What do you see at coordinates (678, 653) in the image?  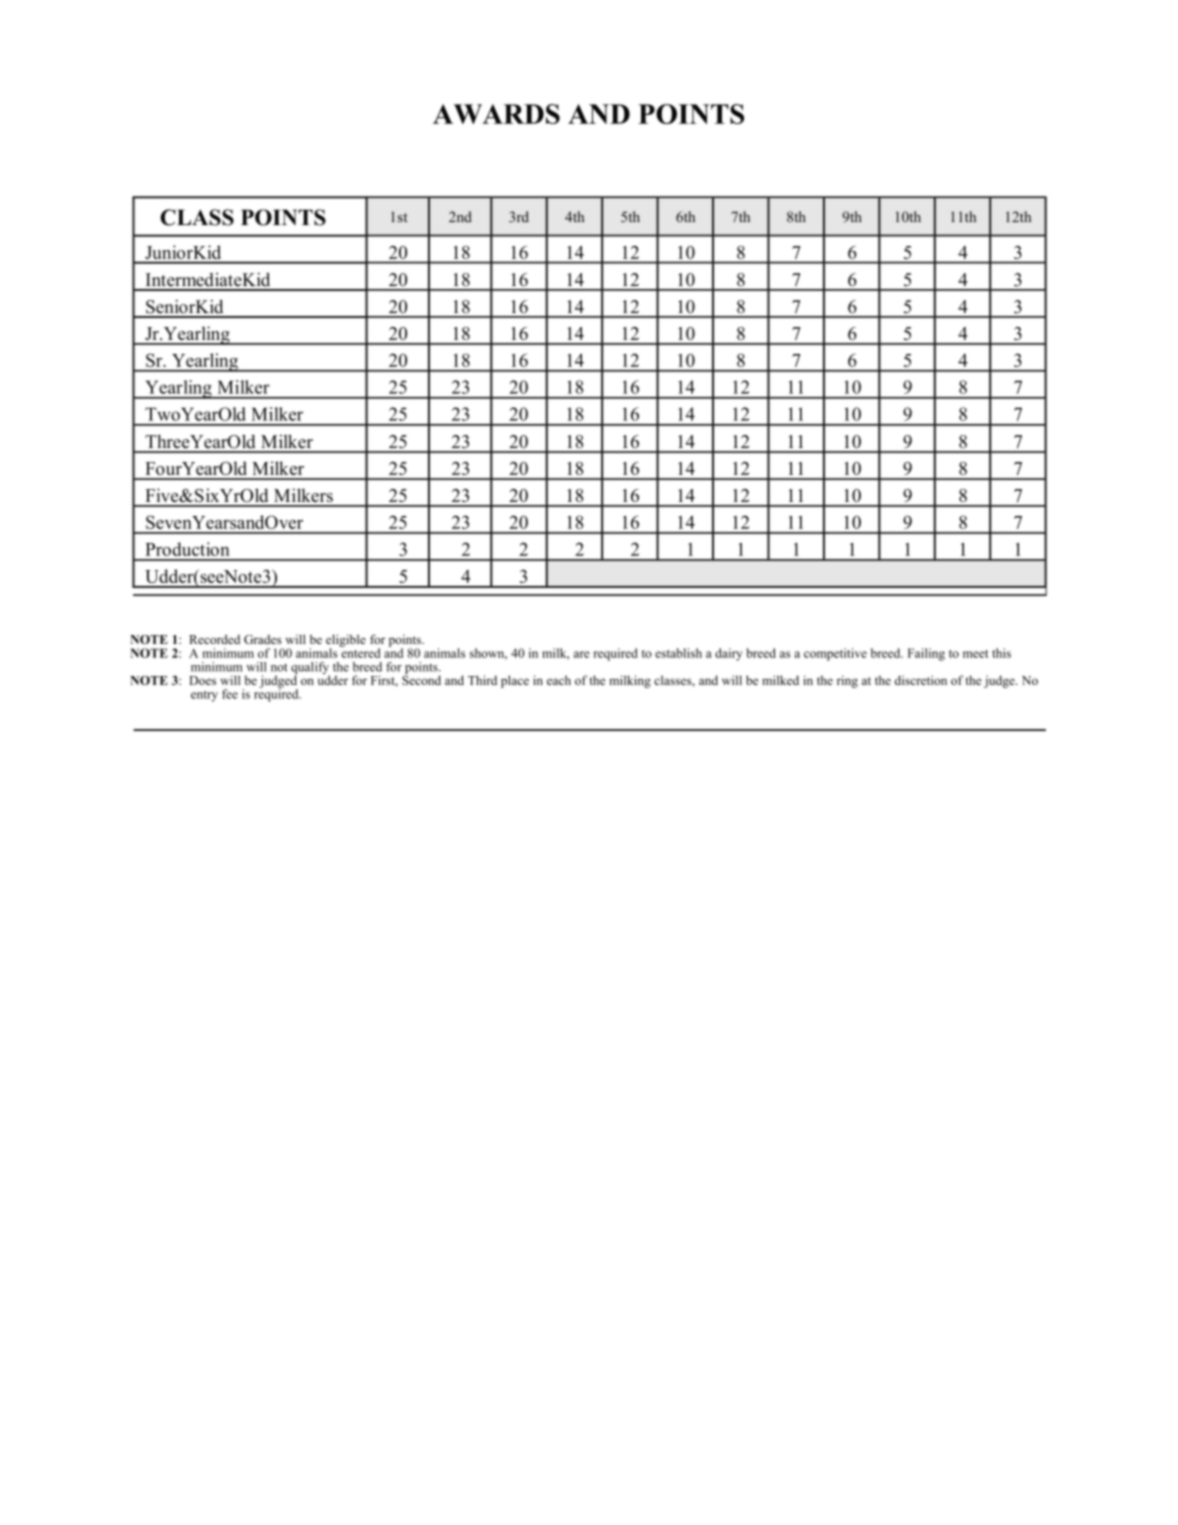 I see `establish` at bounding box center [678, 653].
